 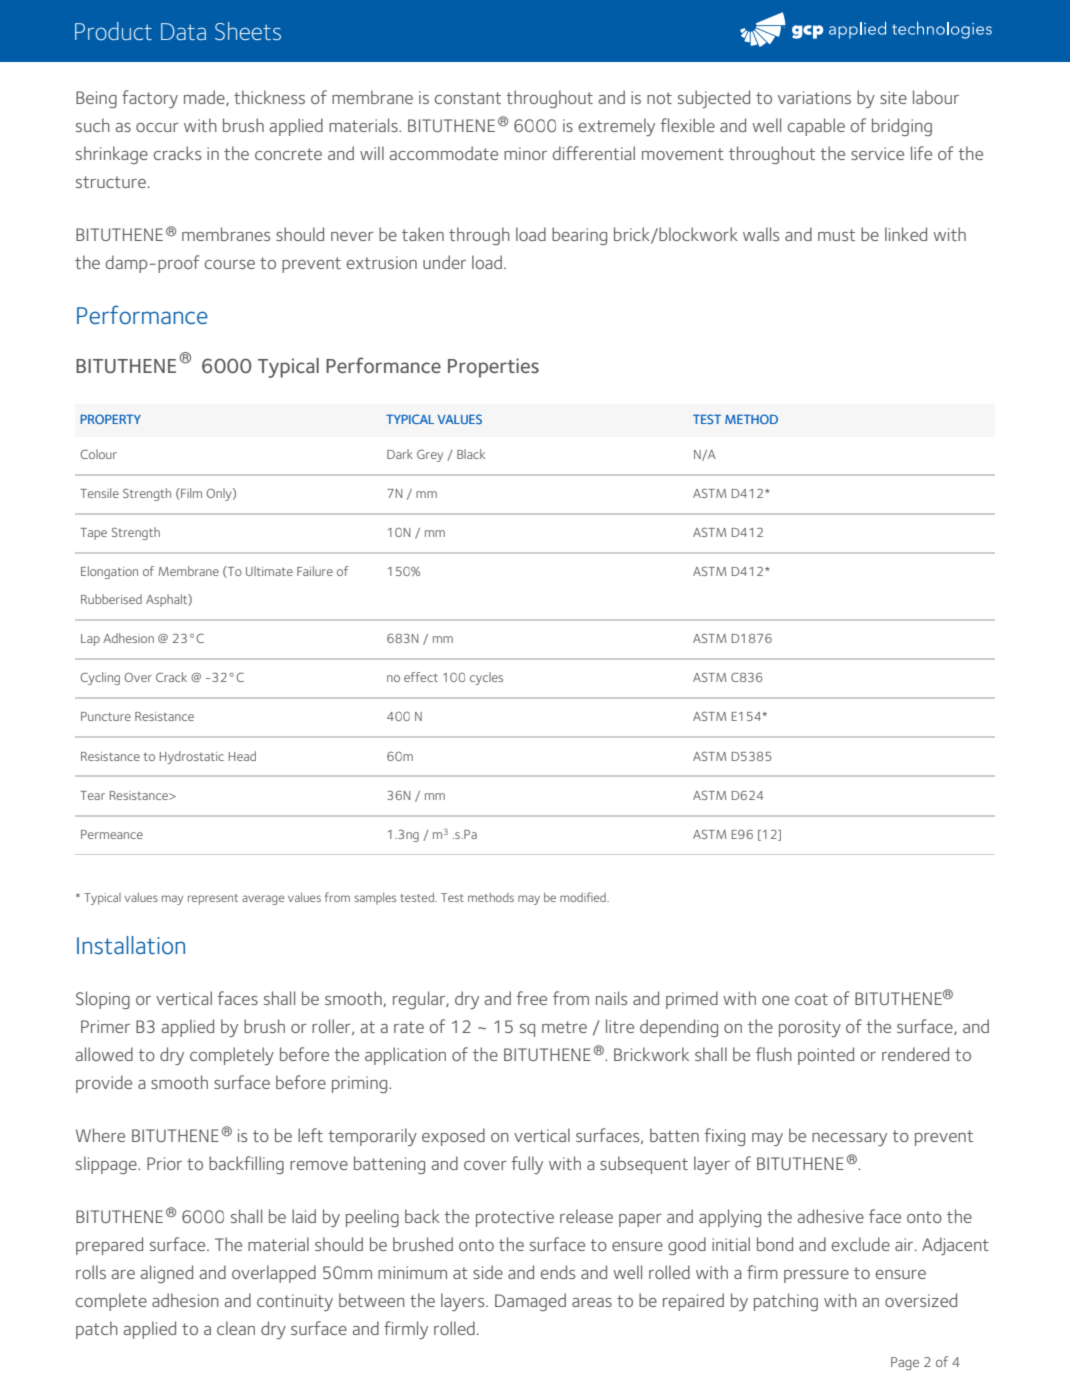 I want to click on made, so click(x=205, y=98).
